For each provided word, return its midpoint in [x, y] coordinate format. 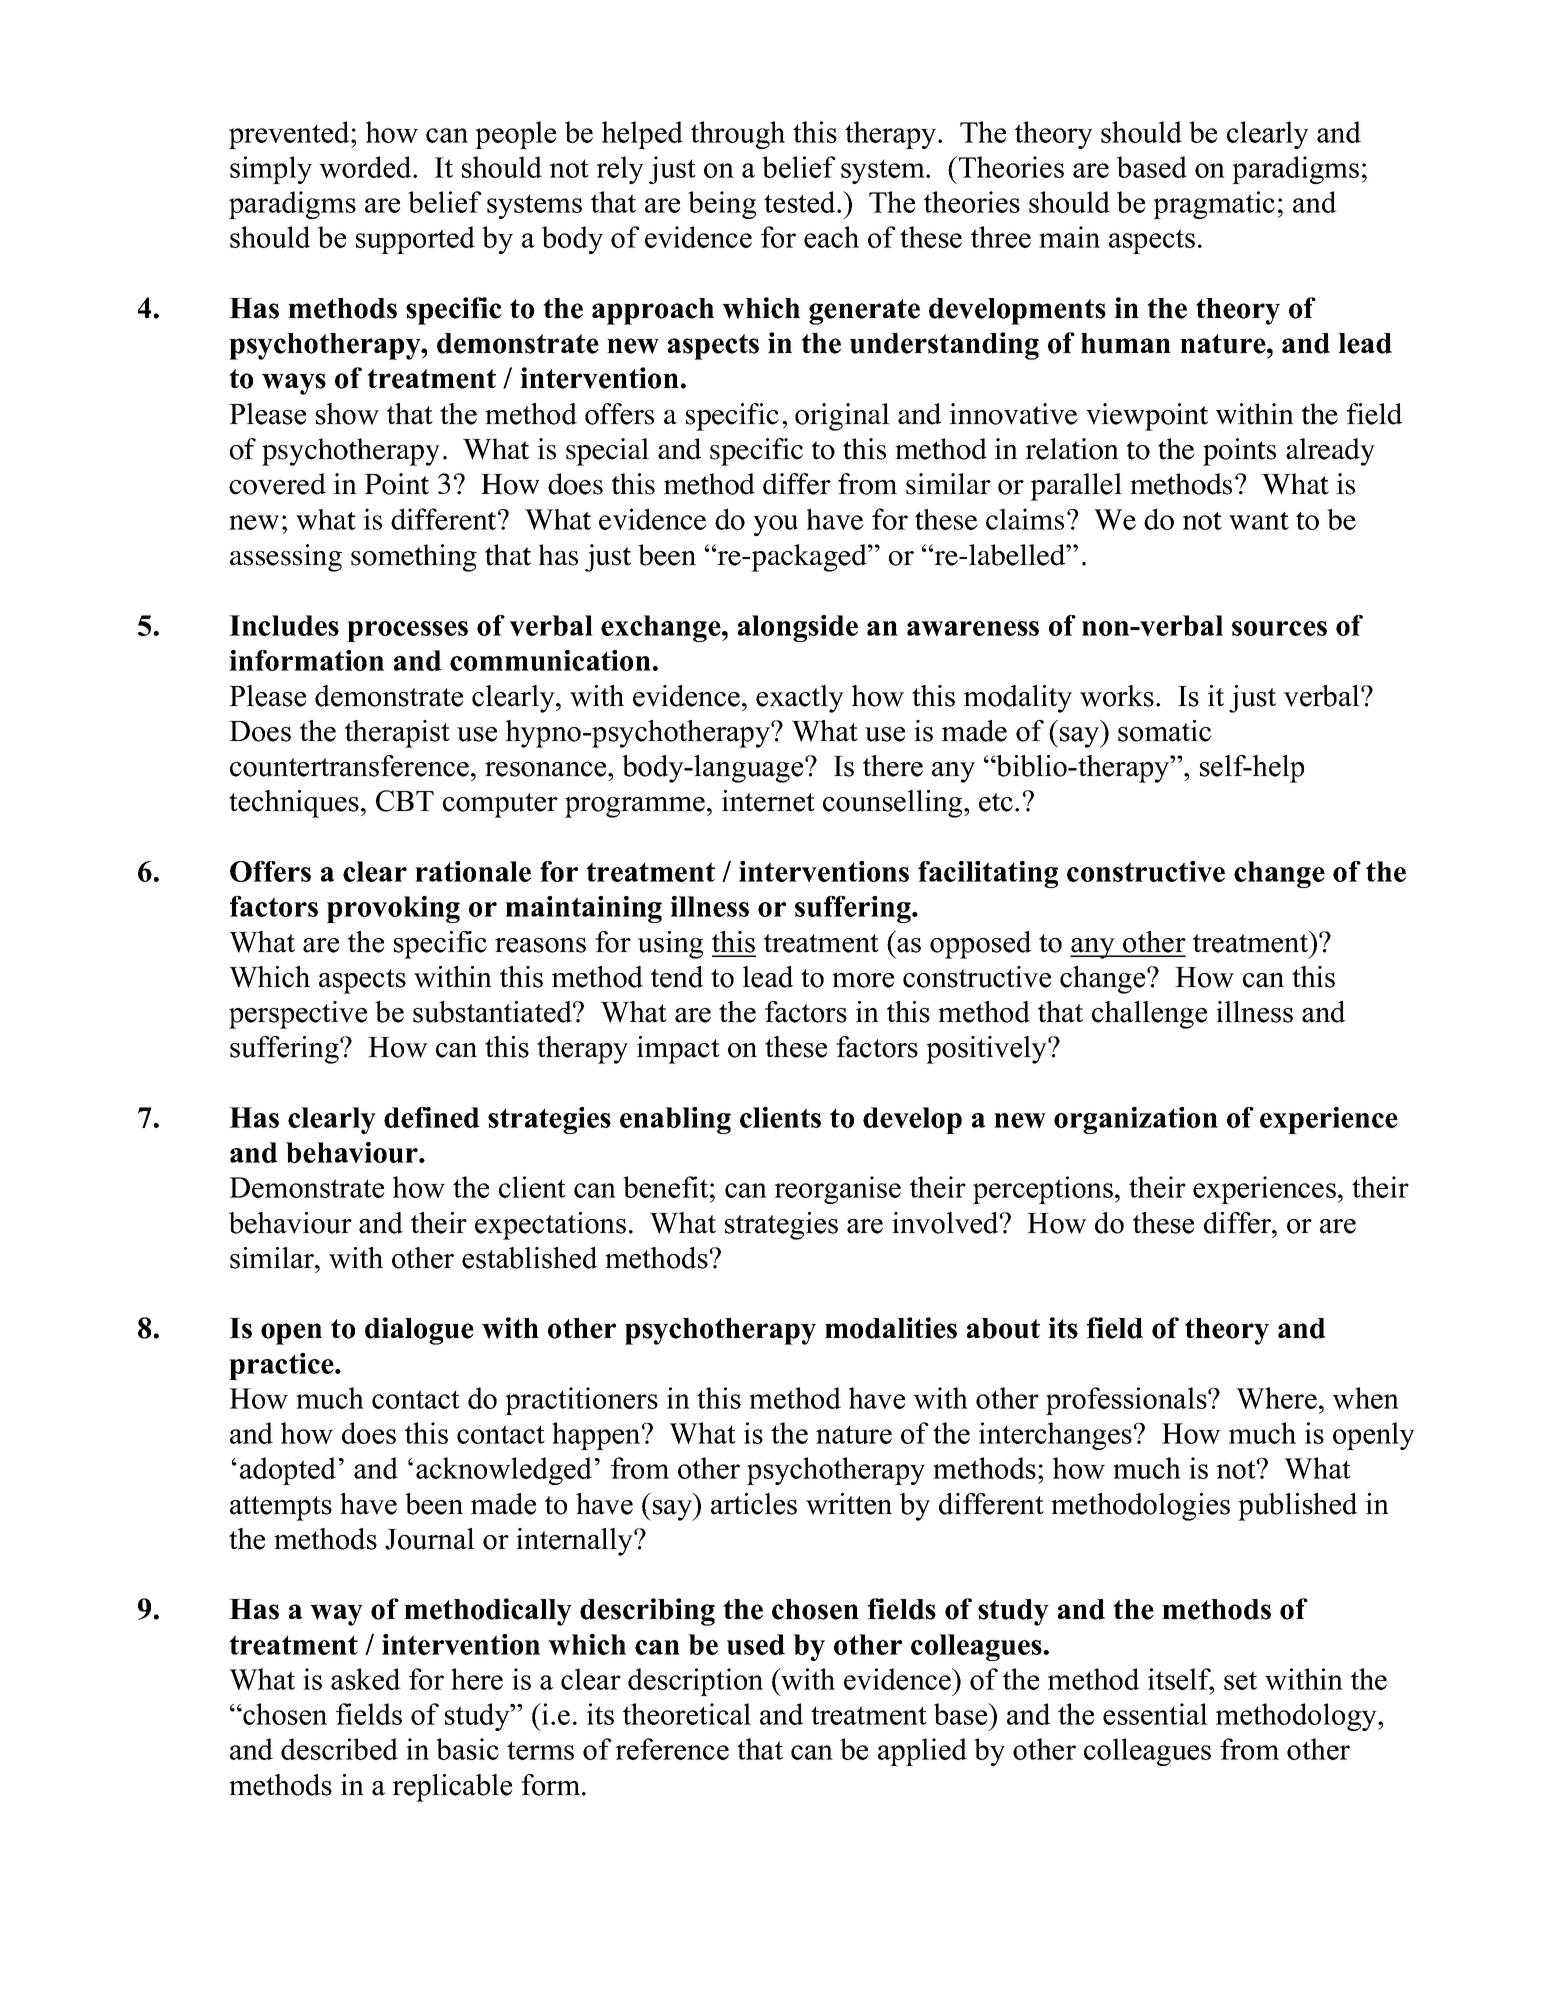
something [414, 558]
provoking [393, 909]
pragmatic [1214, 205]
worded [366, 167]
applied [922, 1752]
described [339, 1749]
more [863, 980]
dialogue [419, 1331]
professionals [1127, 1401]
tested [801, 202]
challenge [1149, 1015]
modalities [891, 1328]
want [1259, 521]
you [775, 525]
